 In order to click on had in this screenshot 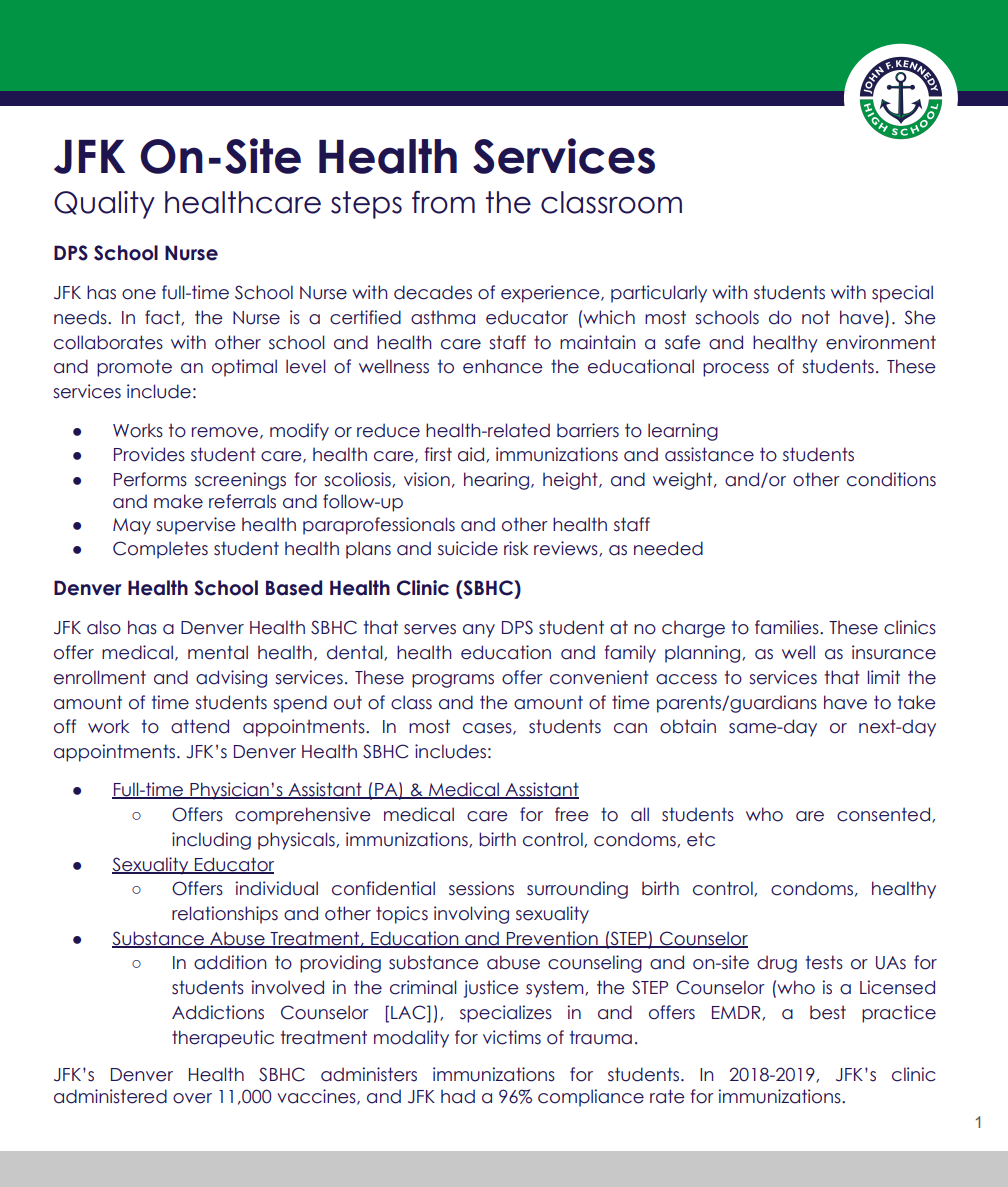, I will do `click(458, 1096)`.
